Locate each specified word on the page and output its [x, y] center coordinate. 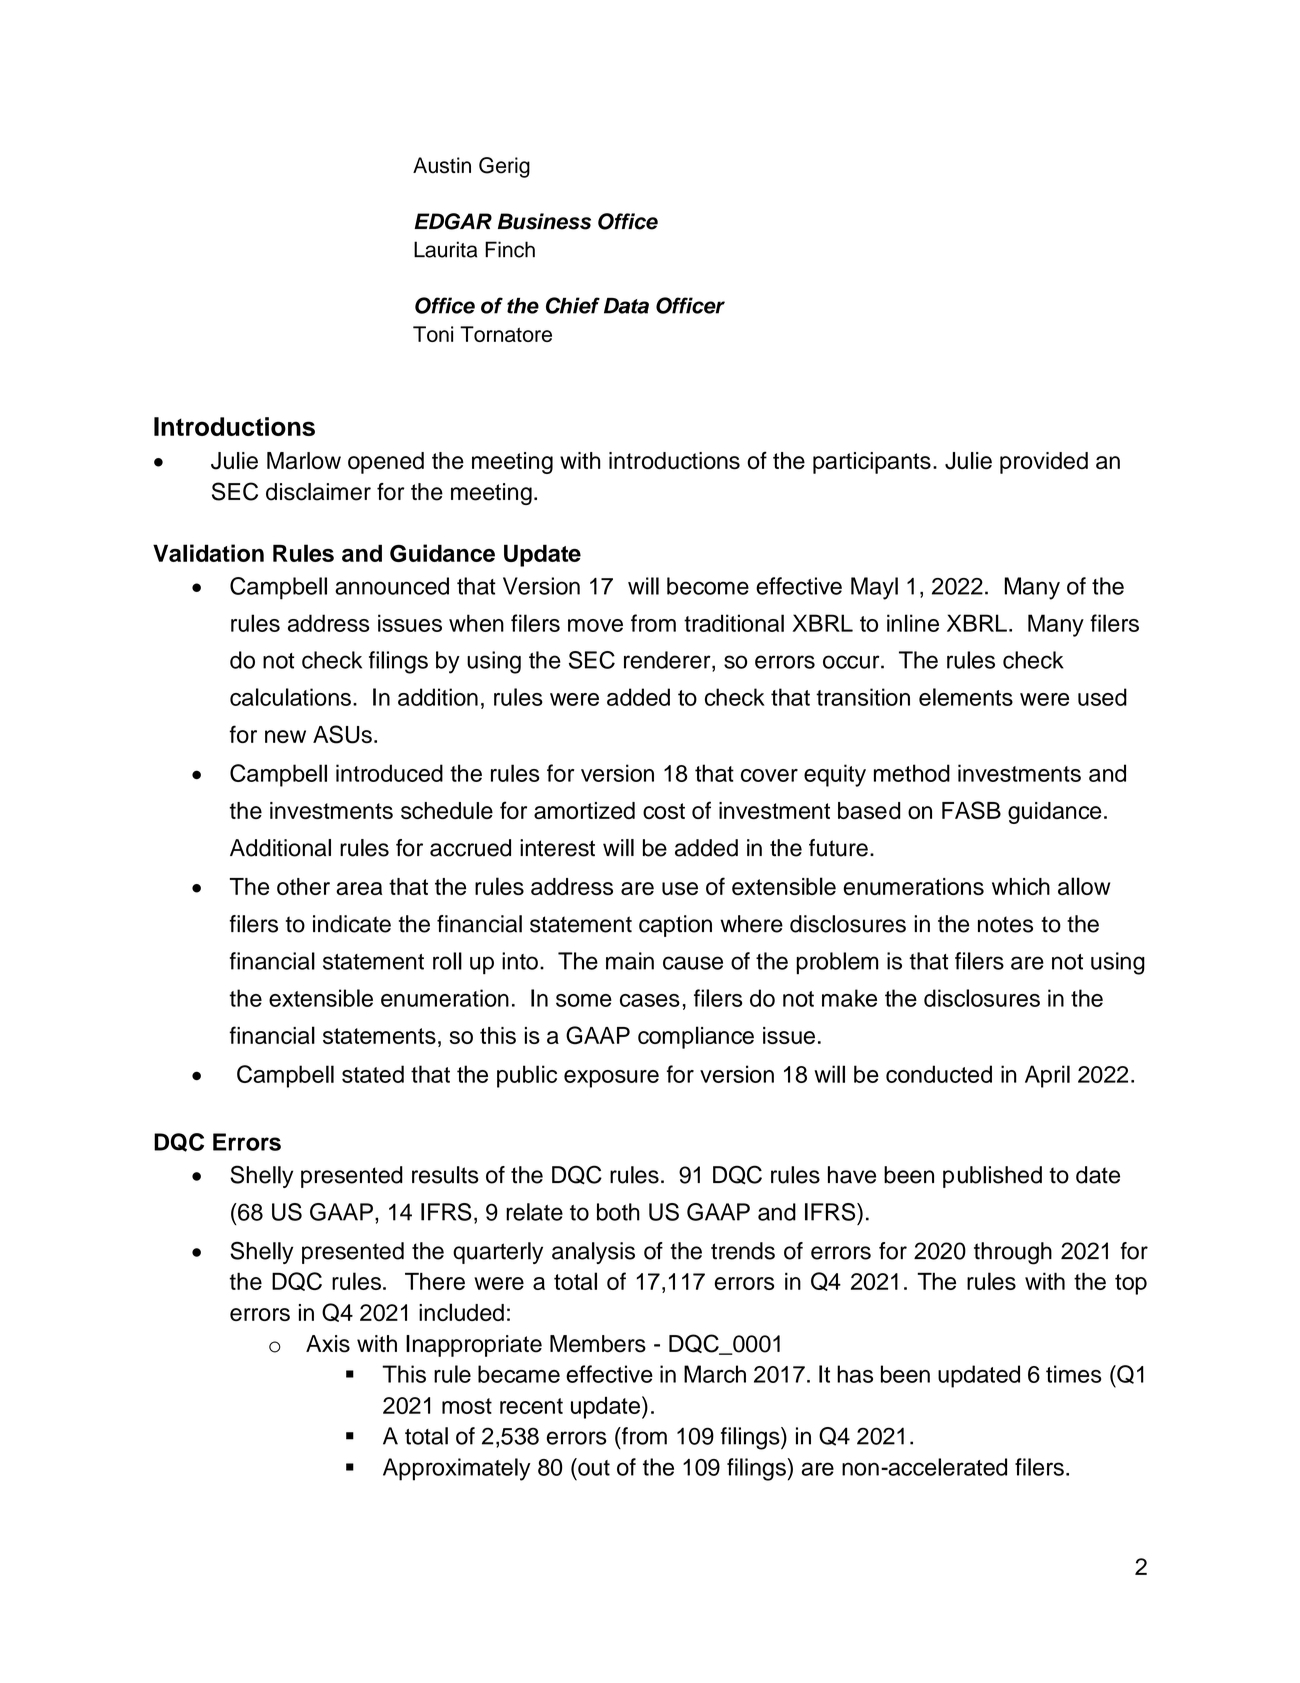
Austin [442, 165]
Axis [328, 1344]
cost [664, 811]
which [1021, 886]
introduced [389, 773]
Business [544, 221]
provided [1044, 463]
